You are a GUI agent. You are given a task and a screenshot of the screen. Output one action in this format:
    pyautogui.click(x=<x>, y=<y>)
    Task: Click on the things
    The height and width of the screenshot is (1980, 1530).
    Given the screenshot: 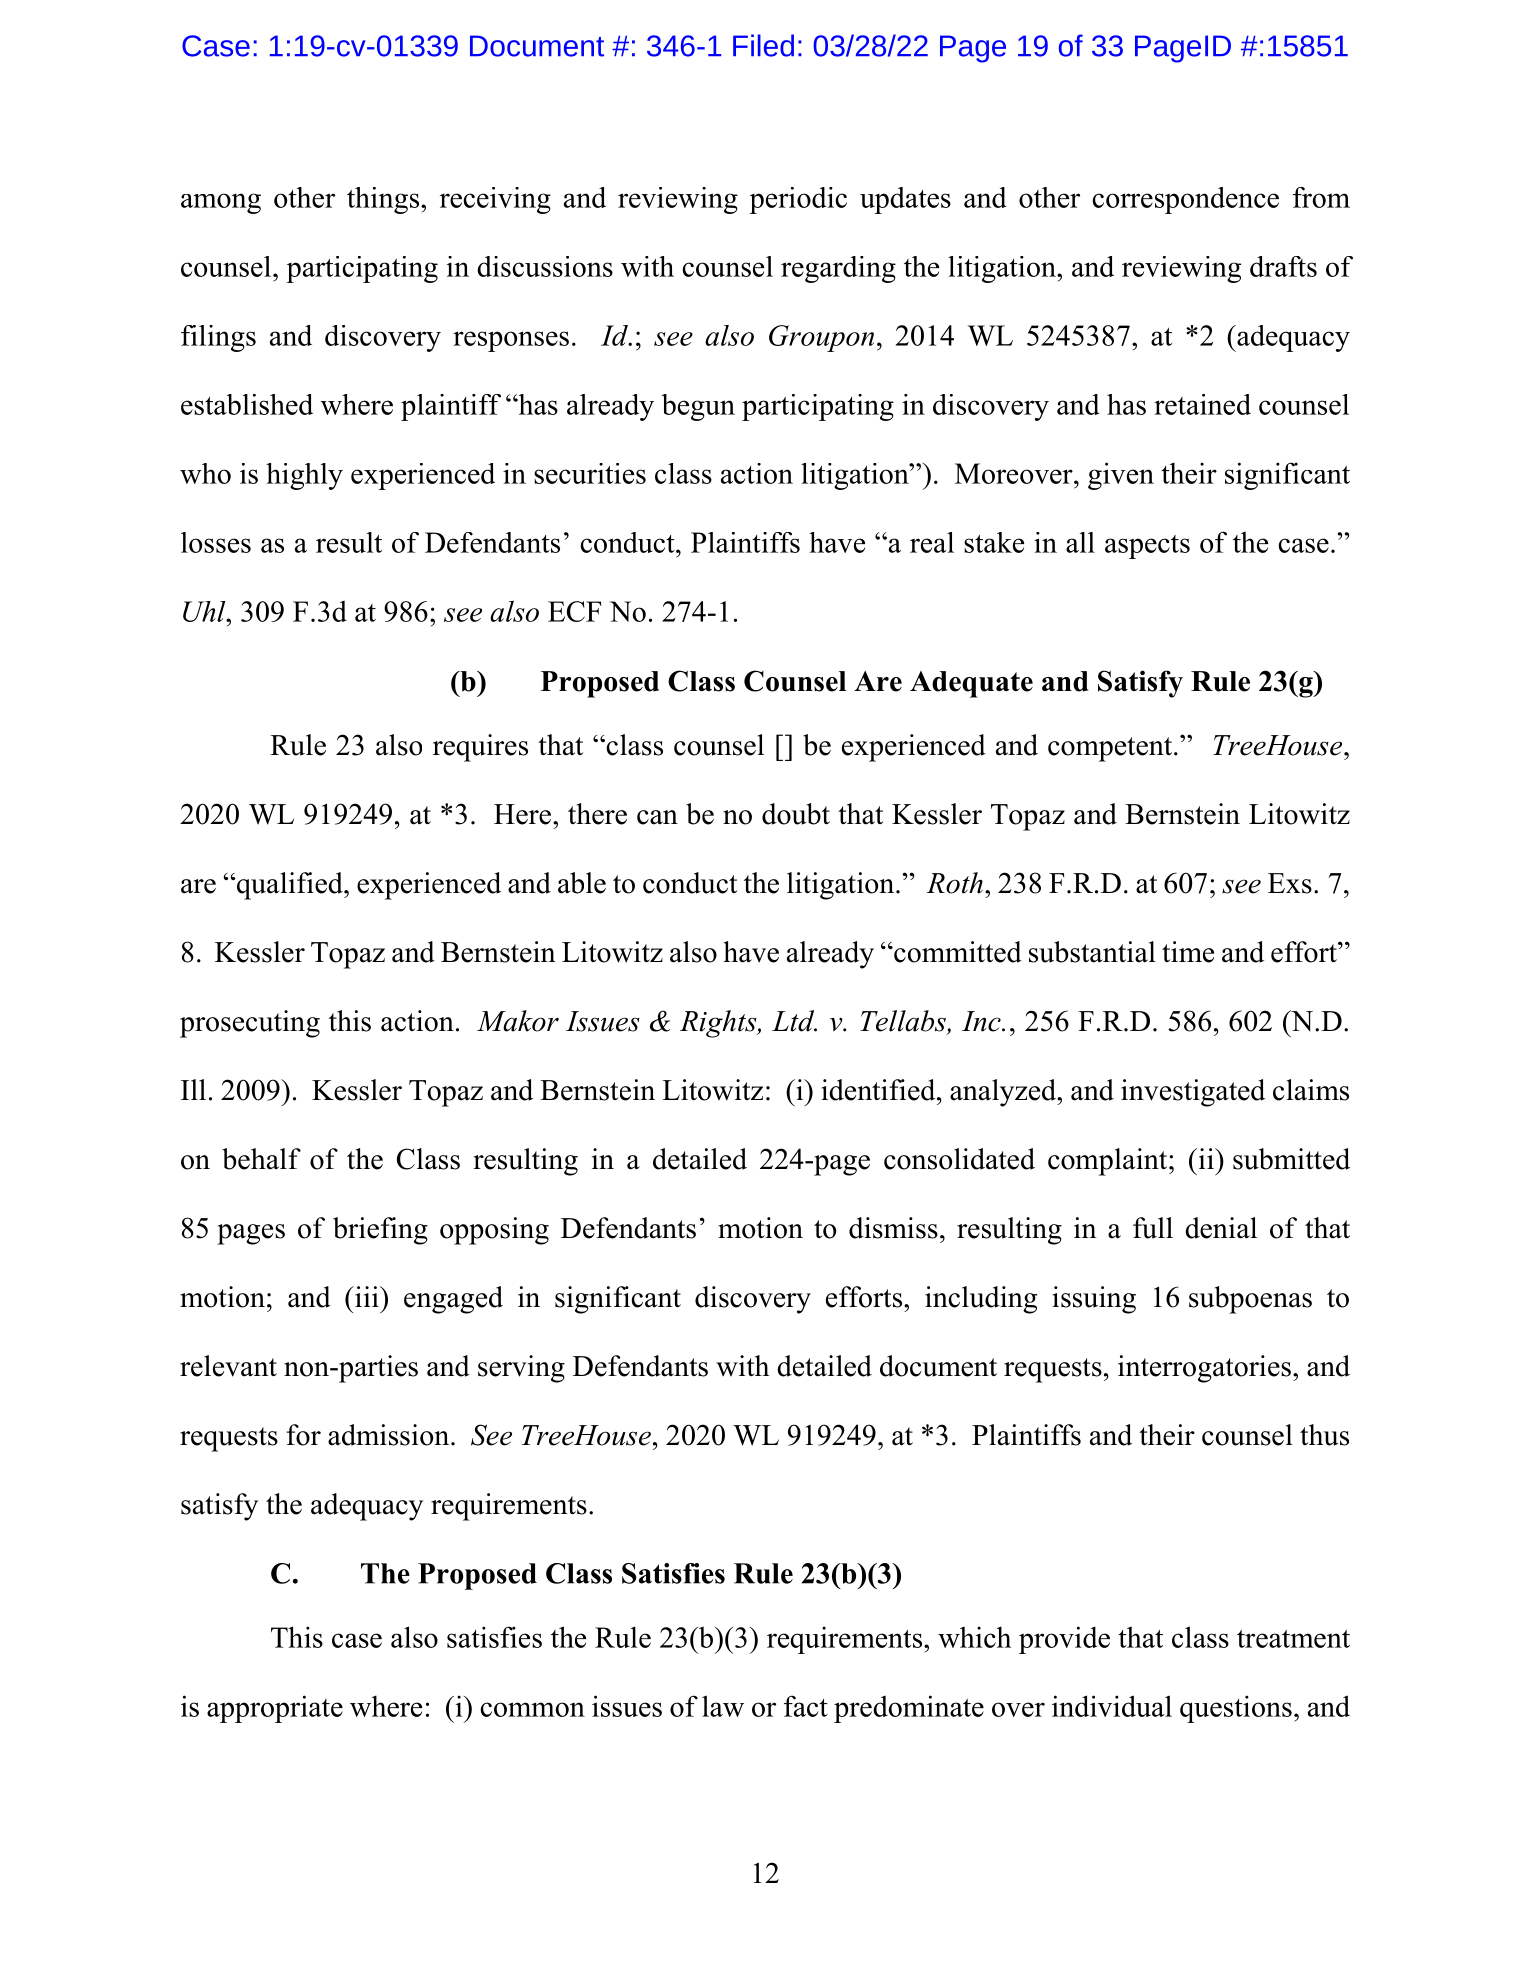 What is the action you would take?
    pyautogui.click(x=384, y=200)
